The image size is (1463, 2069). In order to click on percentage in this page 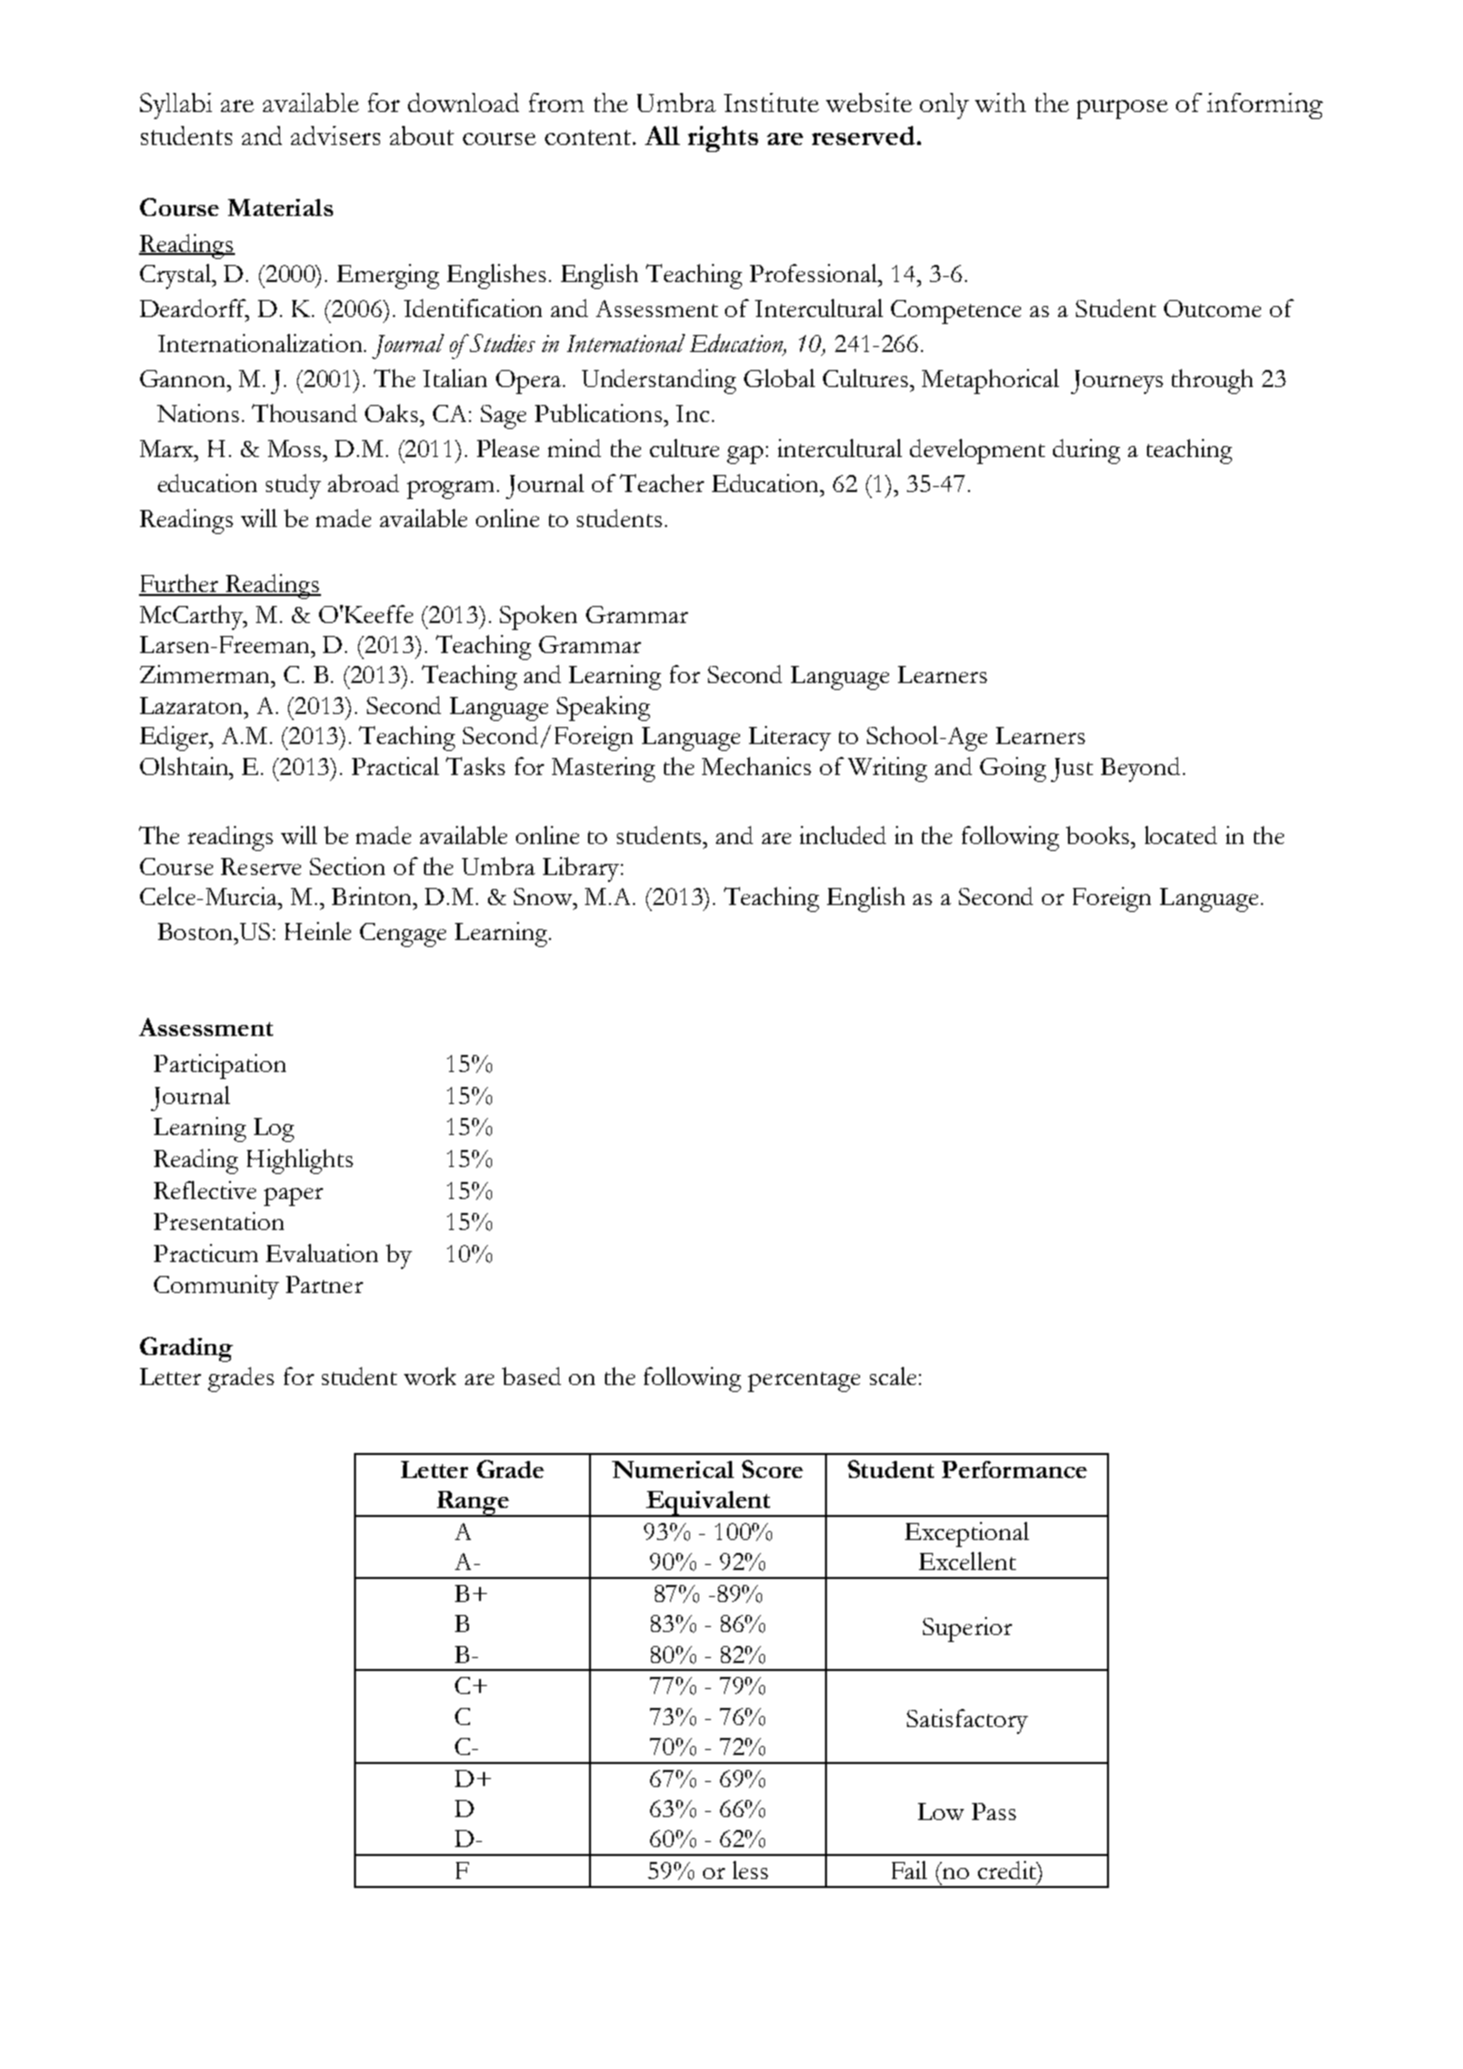, I will do `click(804, 1382)`.
